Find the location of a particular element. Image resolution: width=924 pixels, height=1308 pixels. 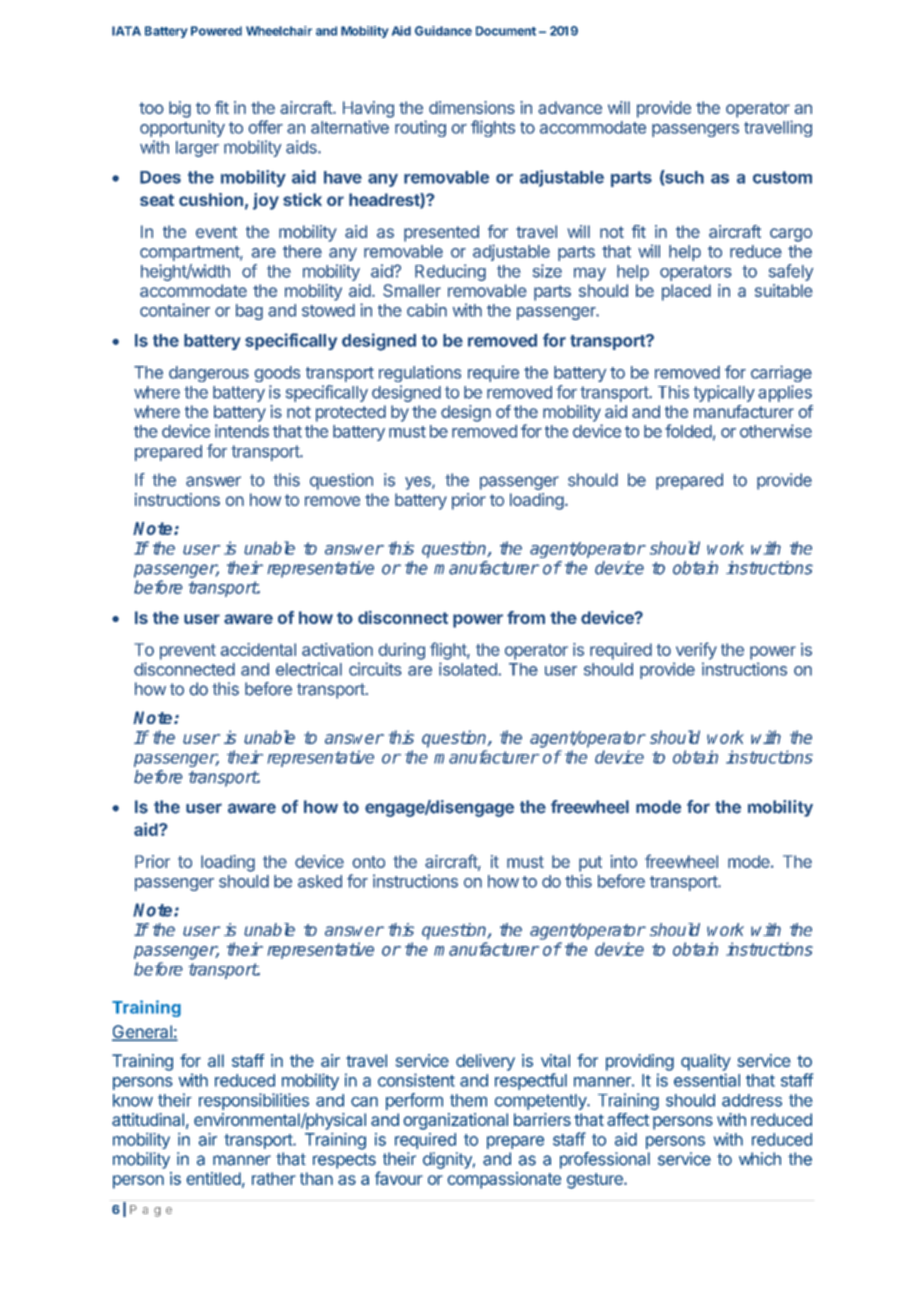

onto is located at coordinates (368, 862).
